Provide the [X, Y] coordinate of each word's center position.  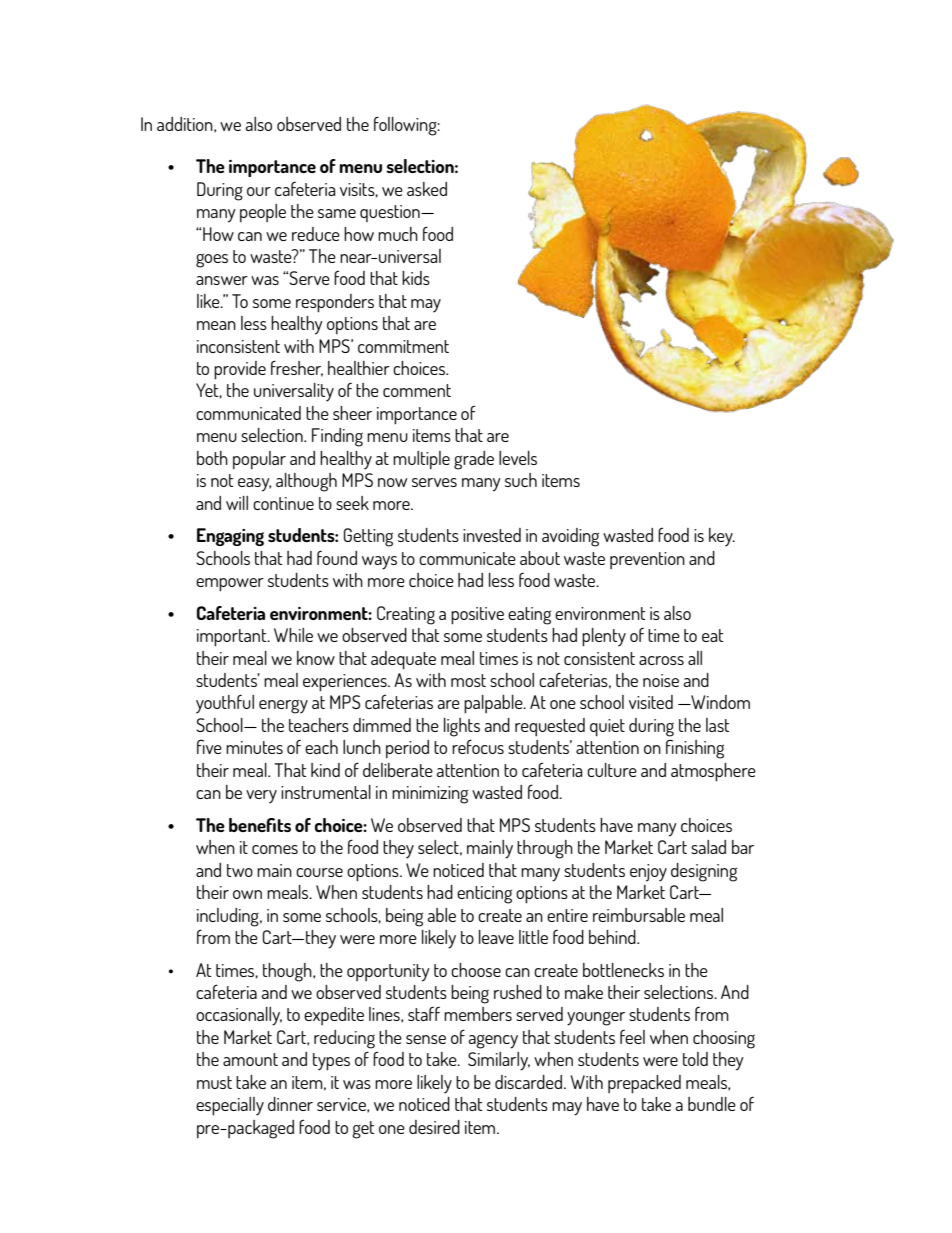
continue [283, 503]
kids [416, 278]
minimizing [430, 795]
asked [427, 189]
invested [492, 535]
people [263, 213]
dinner [290, 1104]
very [261, 797]
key [722, 537]
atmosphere [713, 772]
